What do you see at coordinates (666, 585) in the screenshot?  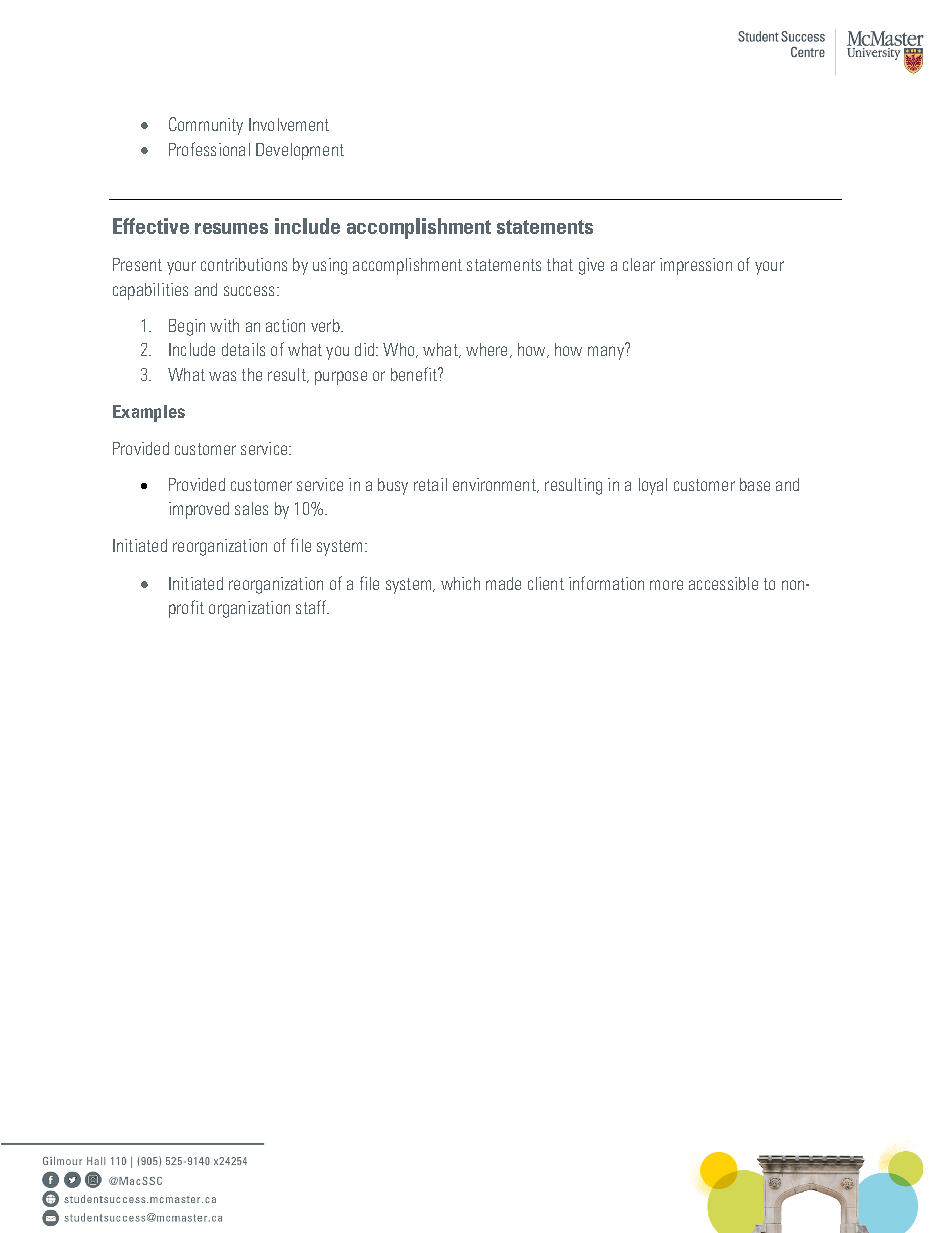 I see `more` at bounding box center [666, 585].
